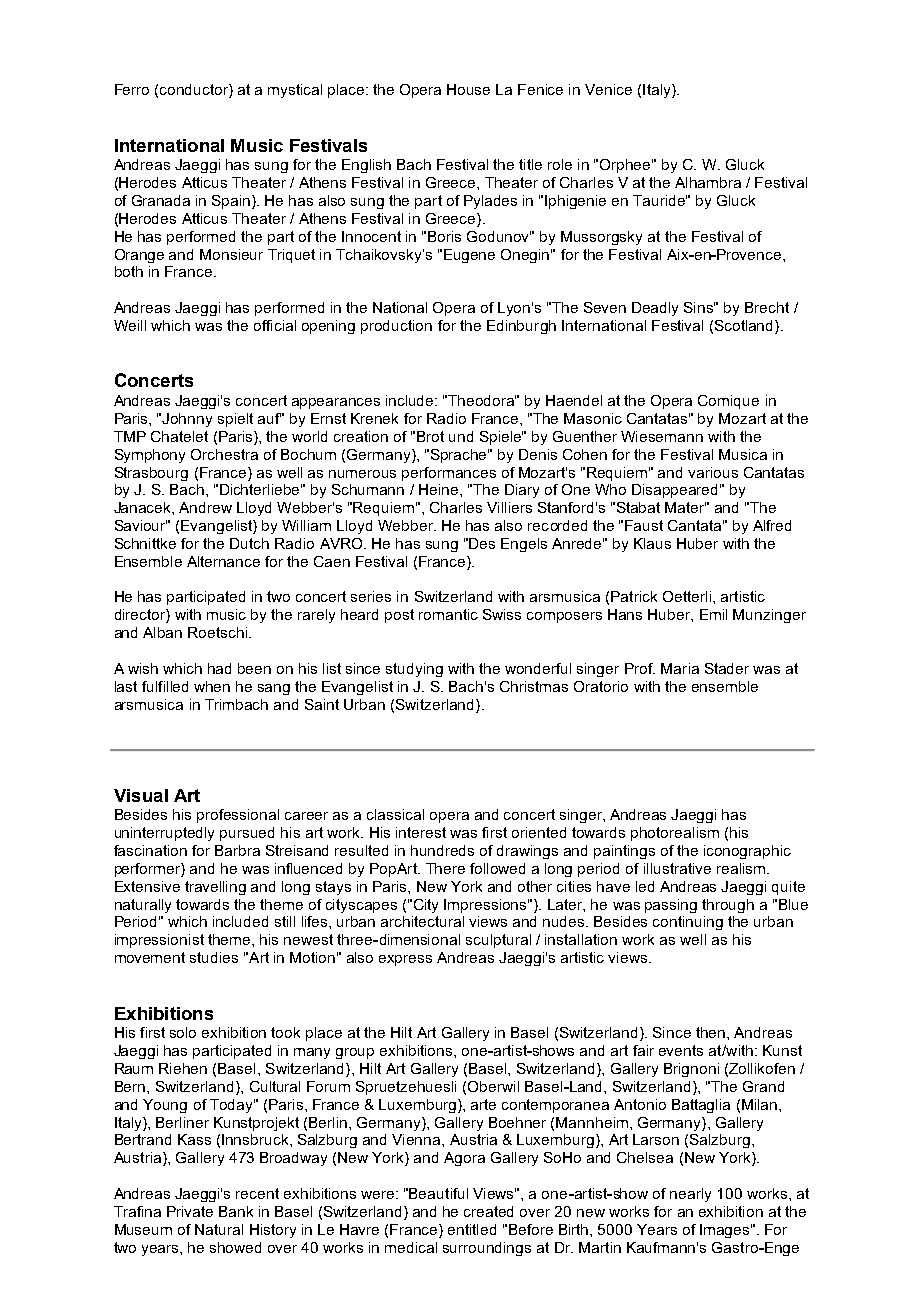 The image size is (924, 1308). What do you see at coordinates (190, 1211) in the page?
I see `Private` at bounding box center [190, 1211].
